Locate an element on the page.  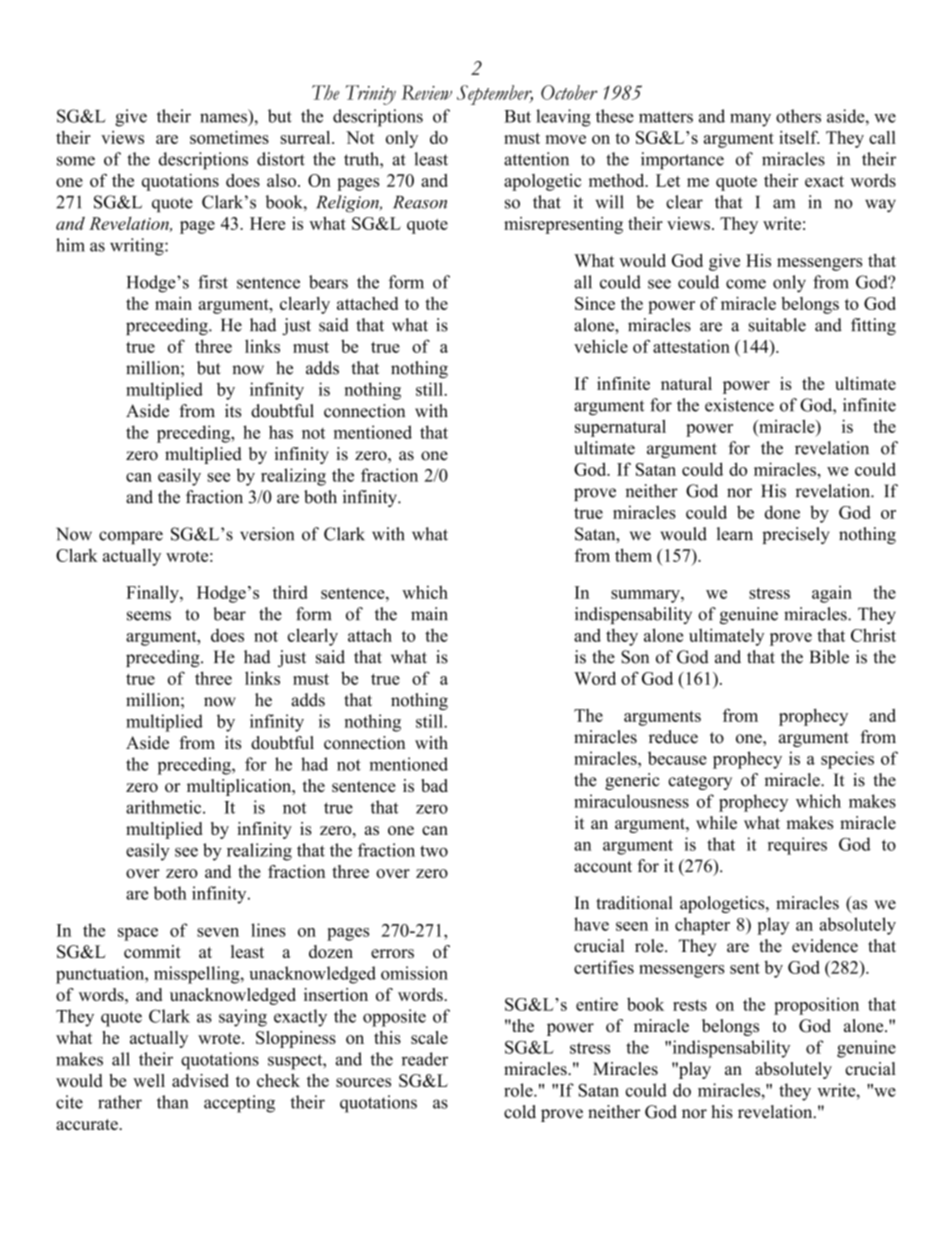
September is located at coordinates (495, 95).
